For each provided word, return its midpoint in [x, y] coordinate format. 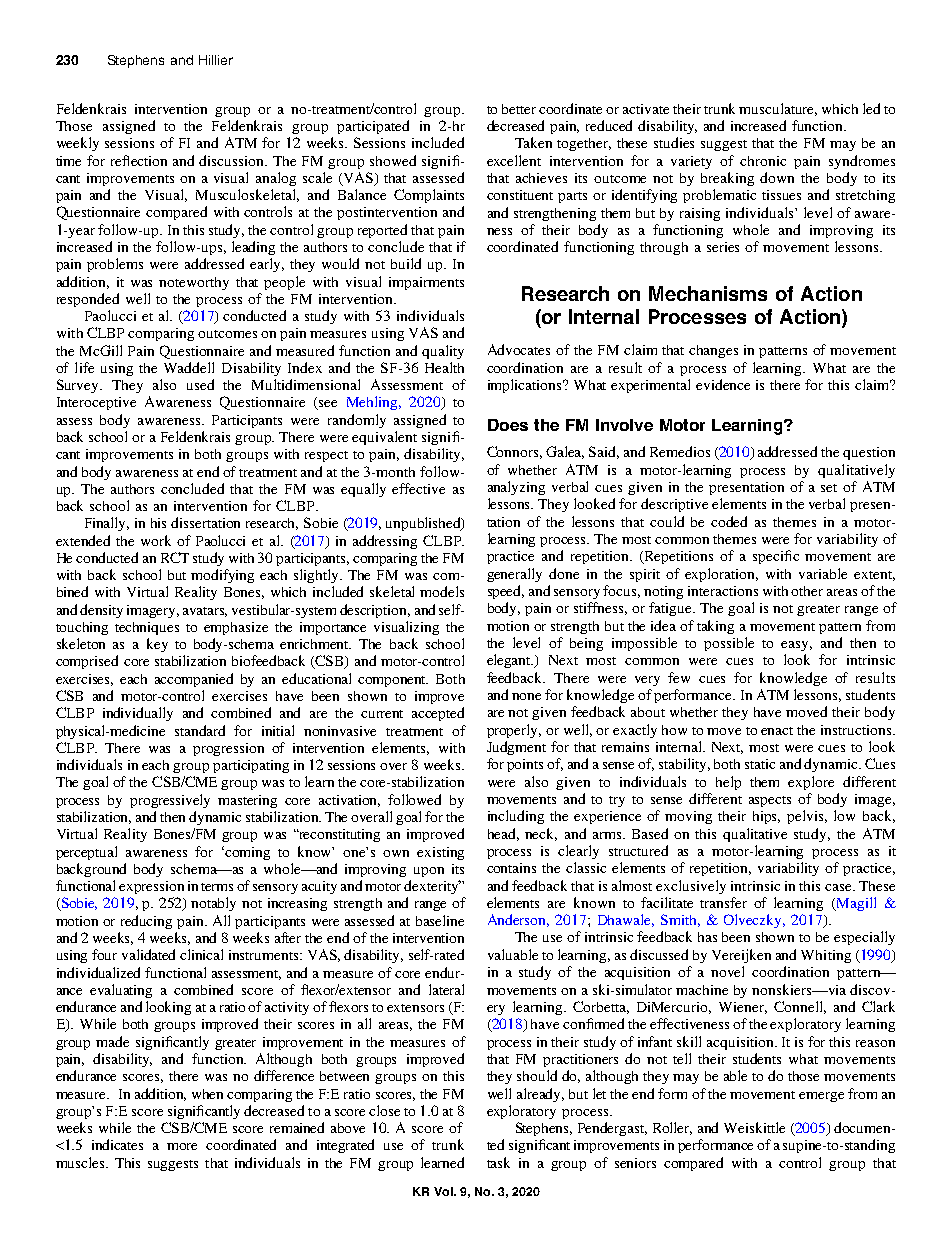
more [182, 1146]
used [200, 384]
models [442, 591]
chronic [763, 161]
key [157, 645]
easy [796, 646]
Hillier [216, 60]
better [519, 109]
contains [511, 868]
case [839, 887]
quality [443, 352]
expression [151, 887]
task [498, 1162]
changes [713, 351]
